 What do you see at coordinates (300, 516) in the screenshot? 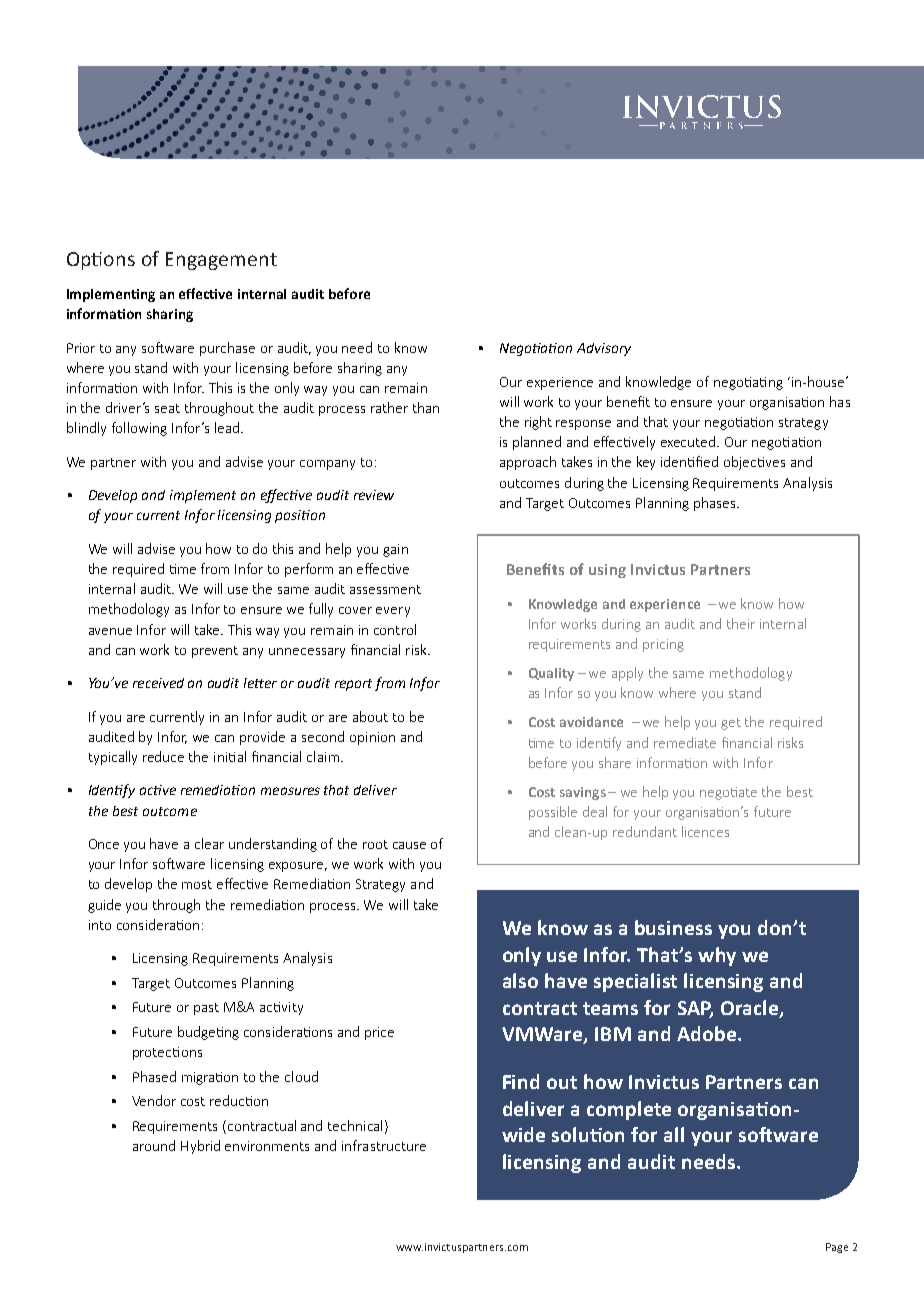
I see `position` at bounding box center [300, 516].
